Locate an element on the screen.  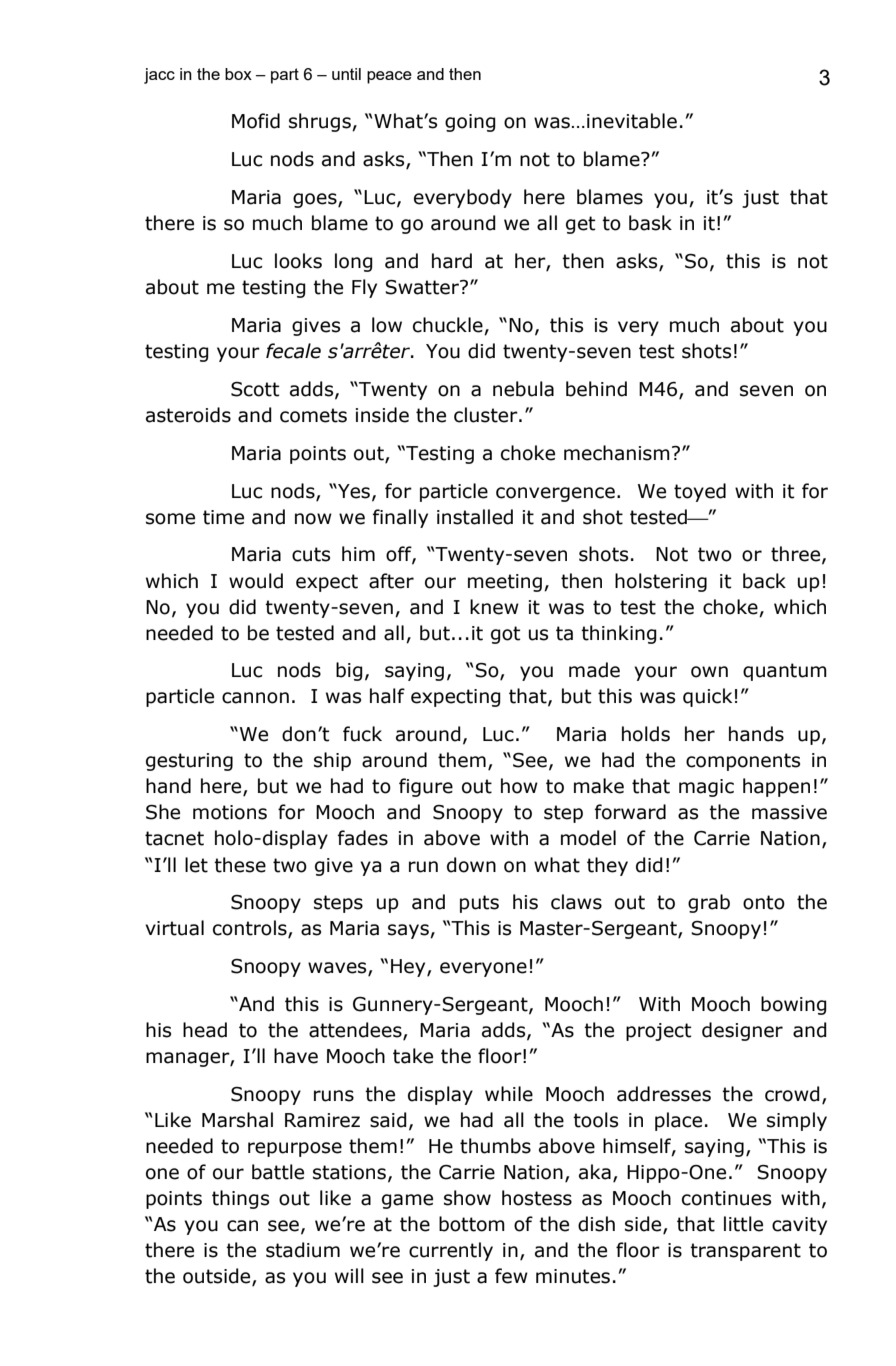
toyed is located at coordinates (700, 492).
